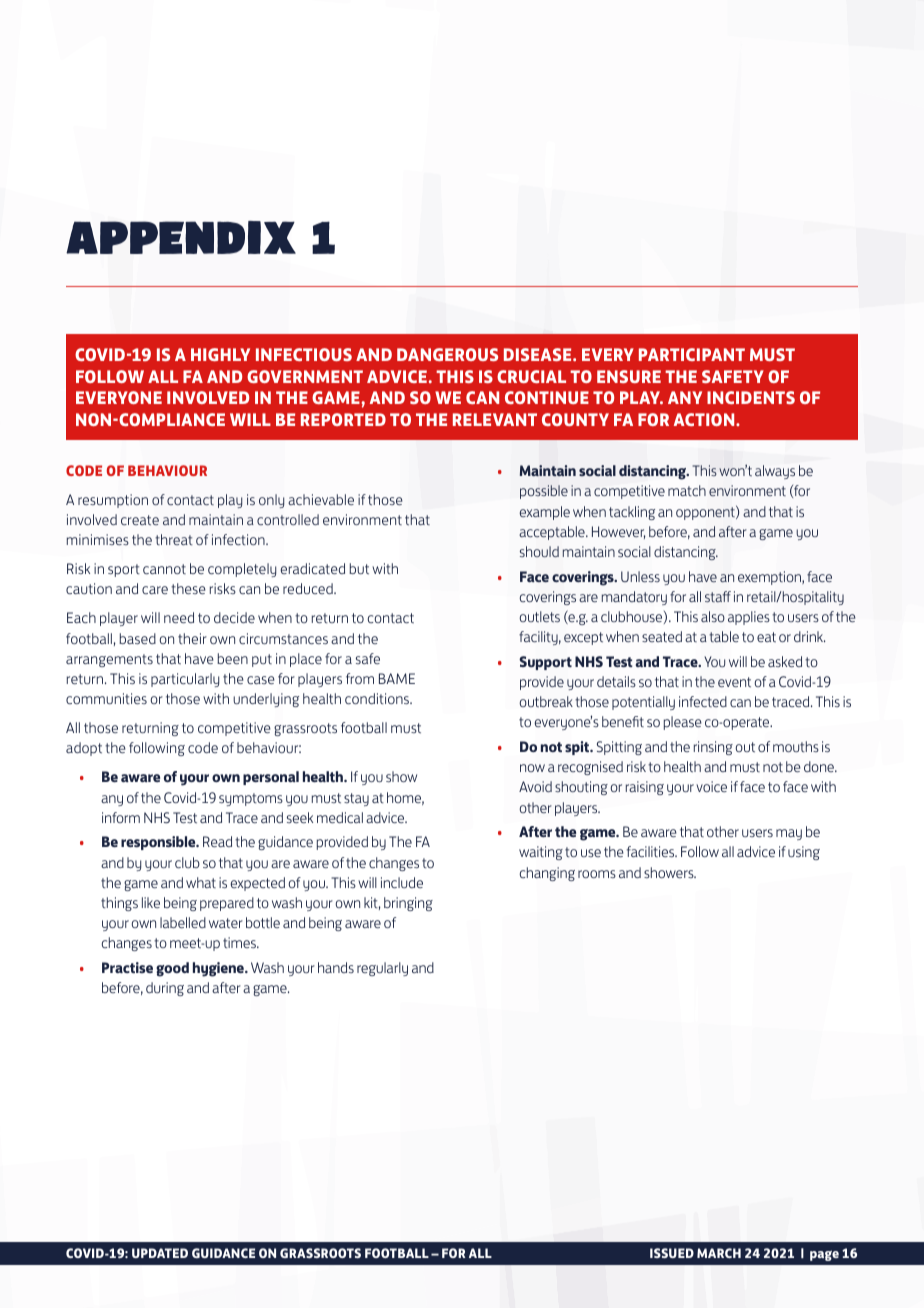 The height and width of the page is (1308, 924). What do you see at coordinates (181, 237) in the page?
I see `APPENDIX` at bounding box center [181, 237].
